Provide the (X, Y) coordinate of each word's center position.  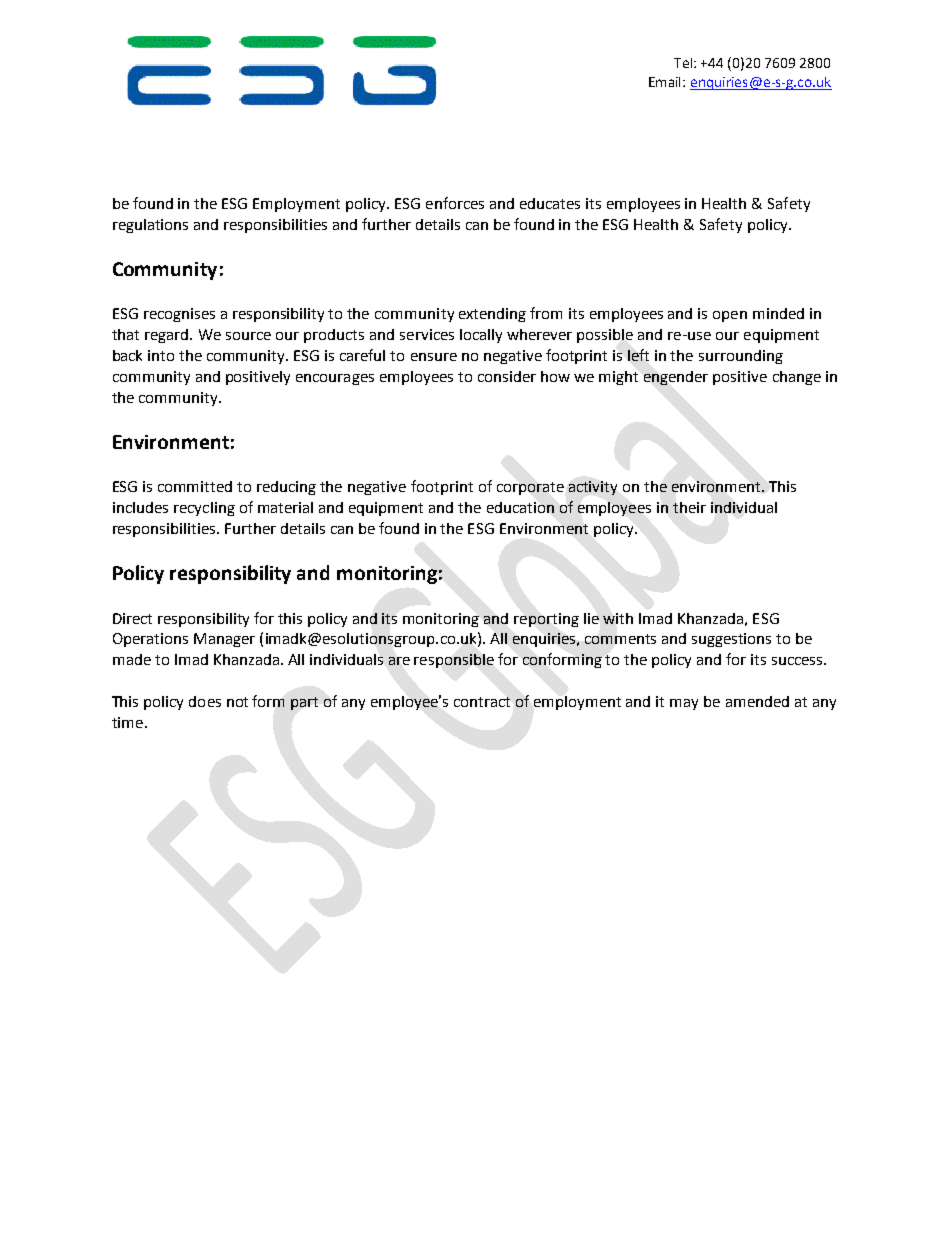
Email (666, 82)
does (205, 701)
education (520, 507)
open (730, 316)
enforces (455, 203)
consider (507, 376)
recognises (179, 315)
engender (676, 378)
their (689, 507)
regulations (150, 226)
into (161, 355)
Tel (683, 63)
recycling (204, 509)
